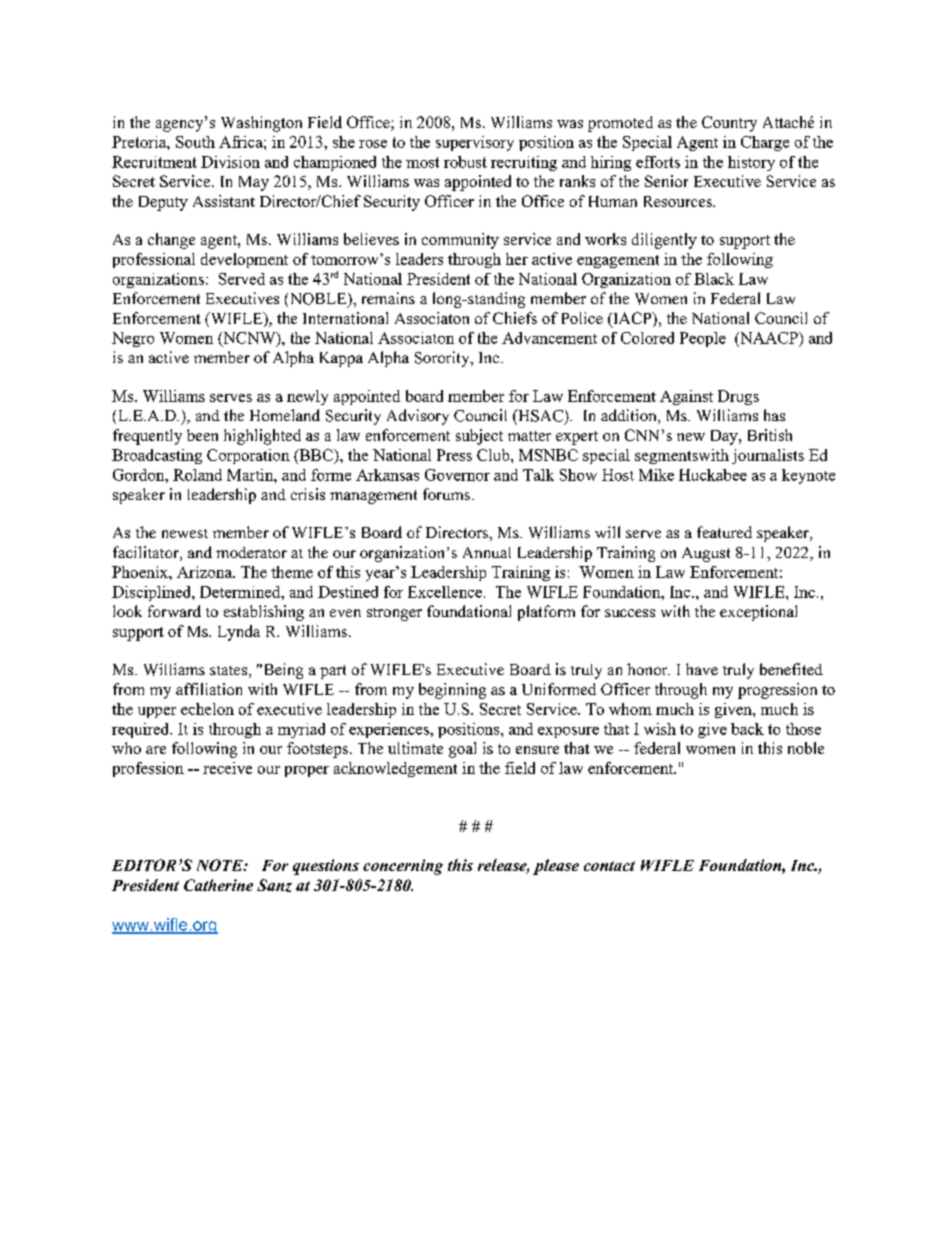 The height and width of the screenshot is (1233, 952). What do you see at coordinates (475, 143) in the screenshot?
I see `supervisory` at bounding box center [475, 143].
